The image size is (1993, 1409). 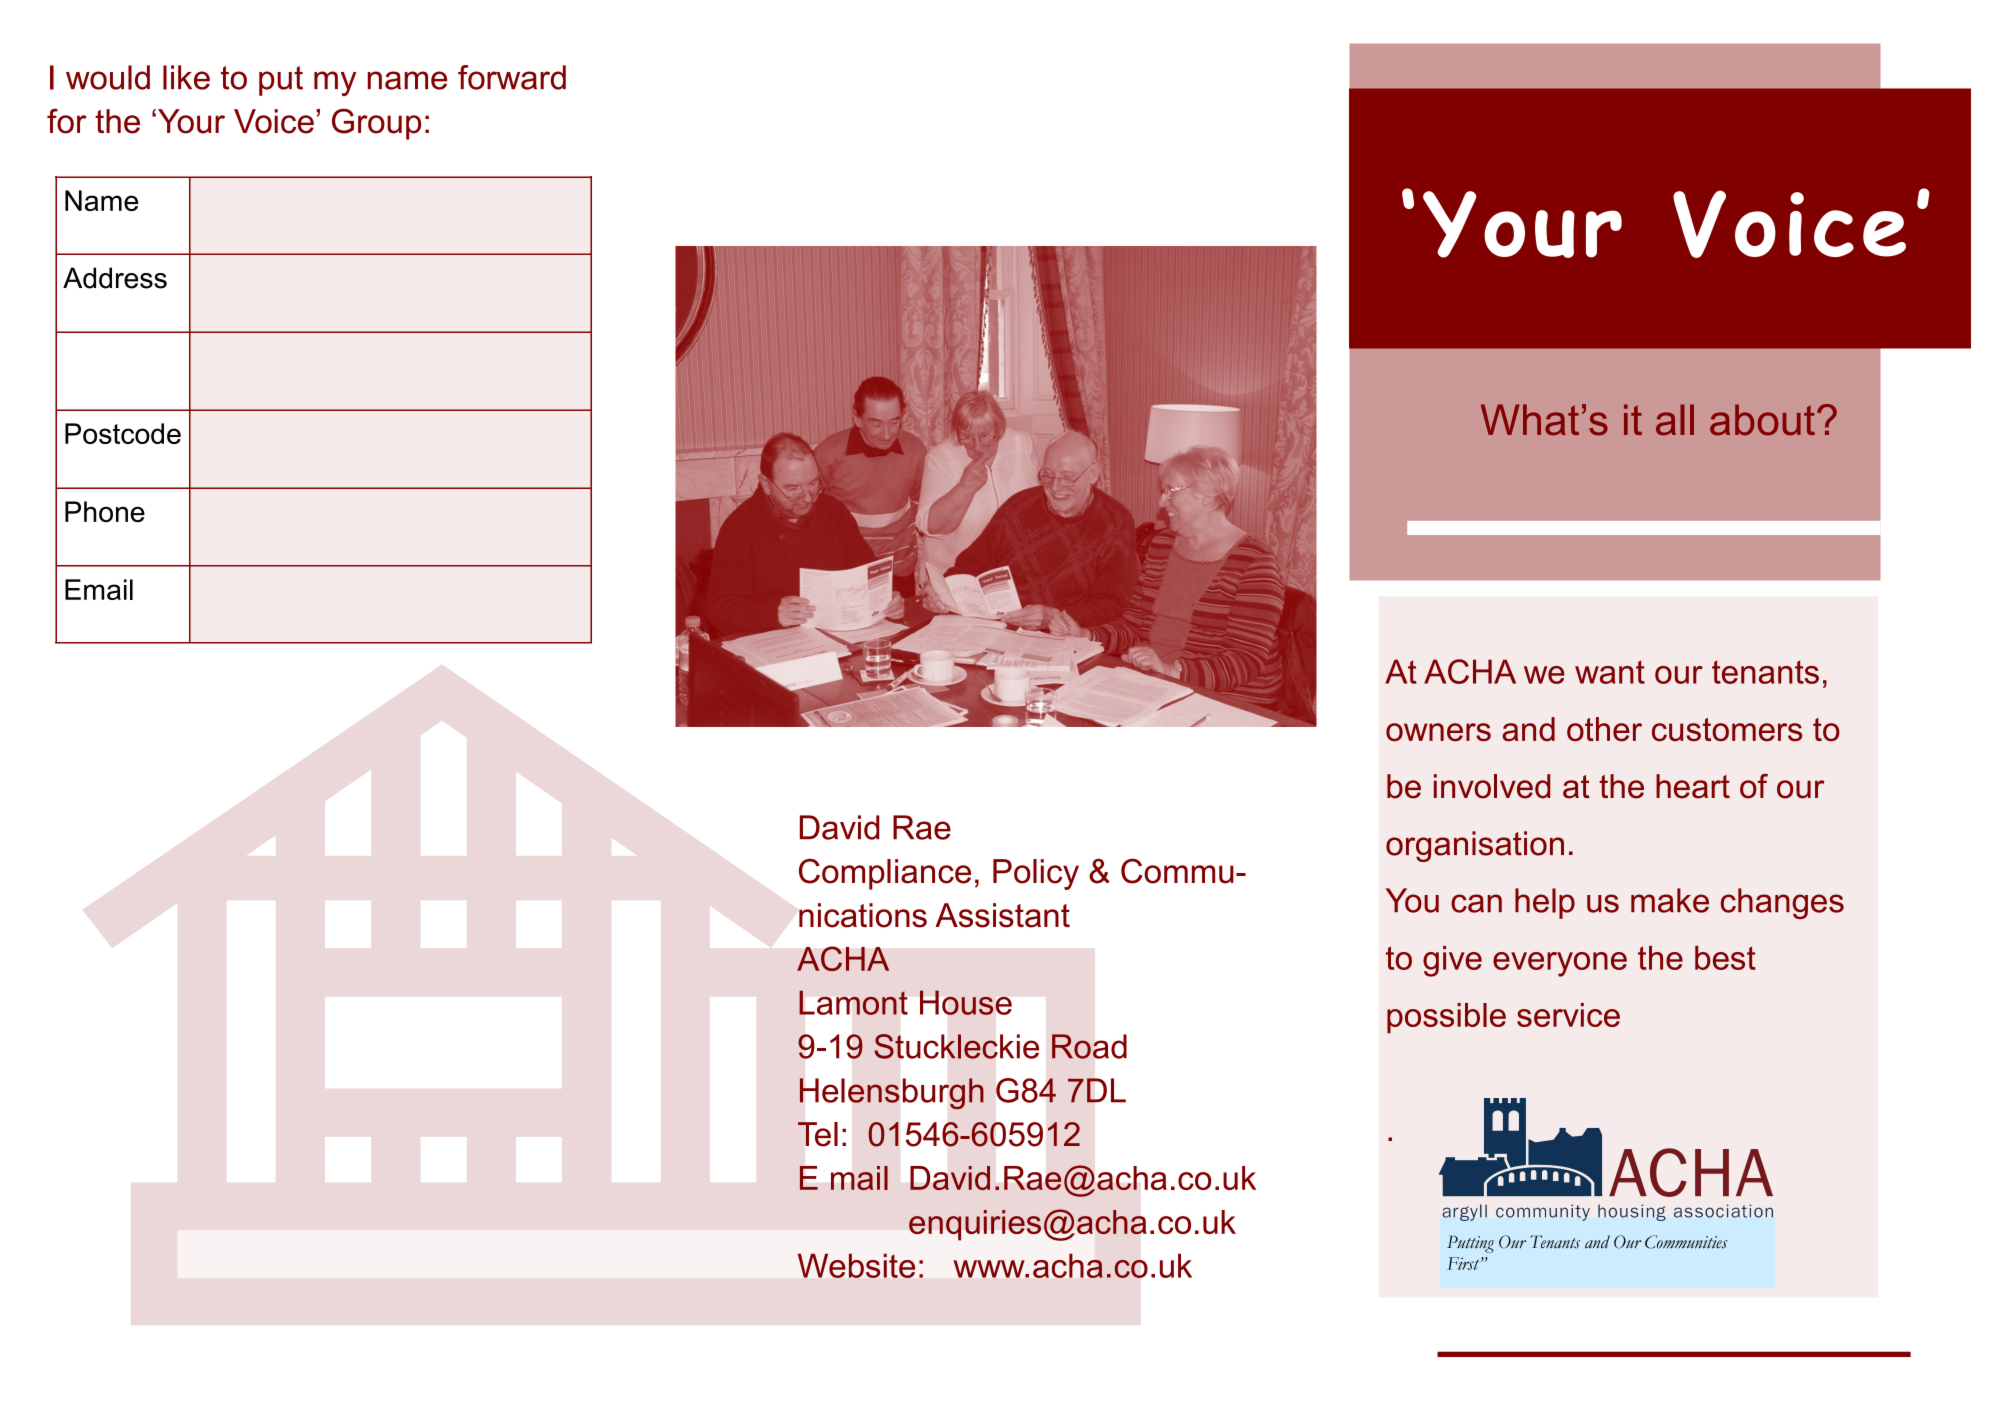 What do you see at coordinates (1675, 420) in the page?
I see `all` at bounding box center [1675, 420].
